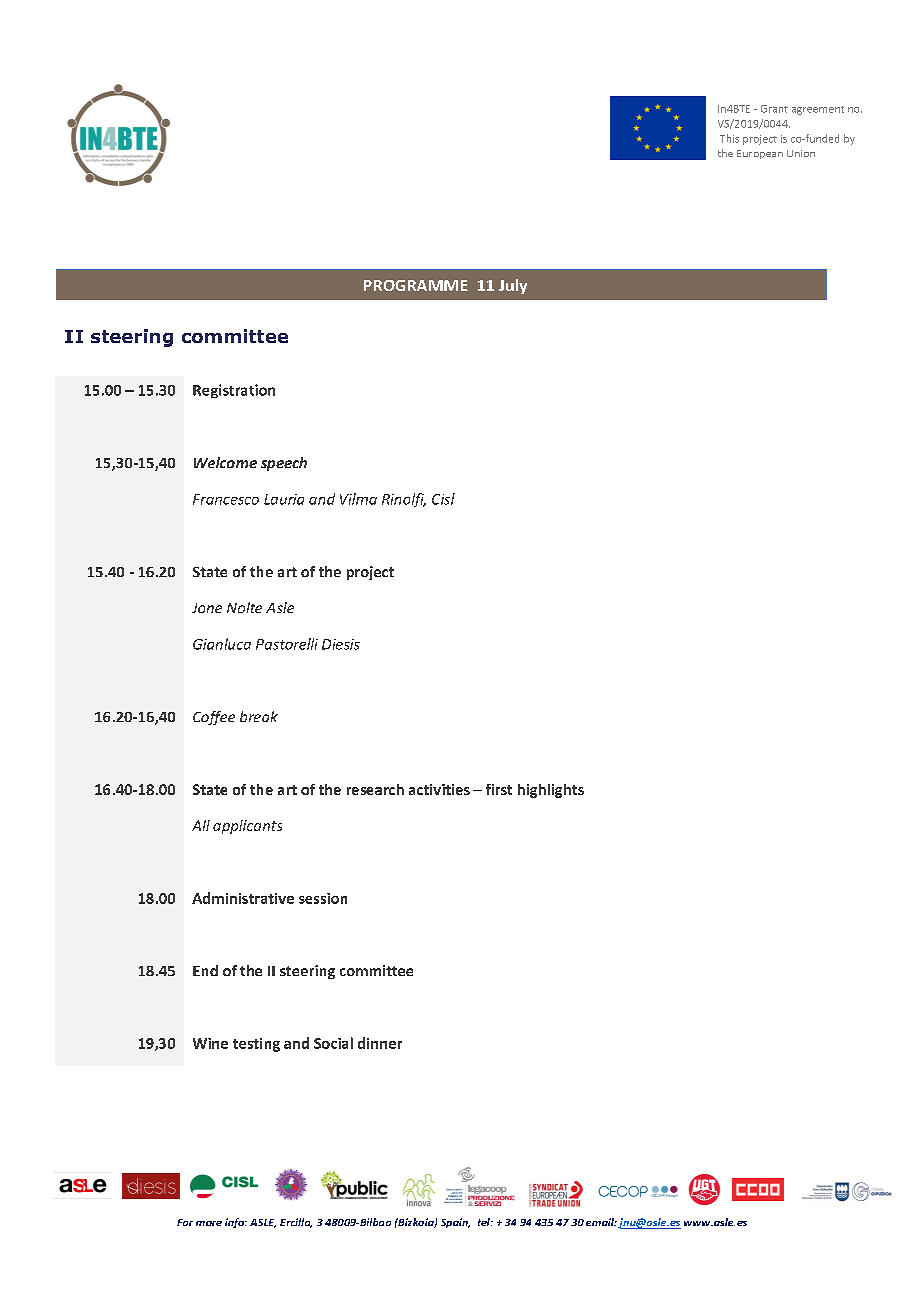  I want to click on European, so click(760, 154).
